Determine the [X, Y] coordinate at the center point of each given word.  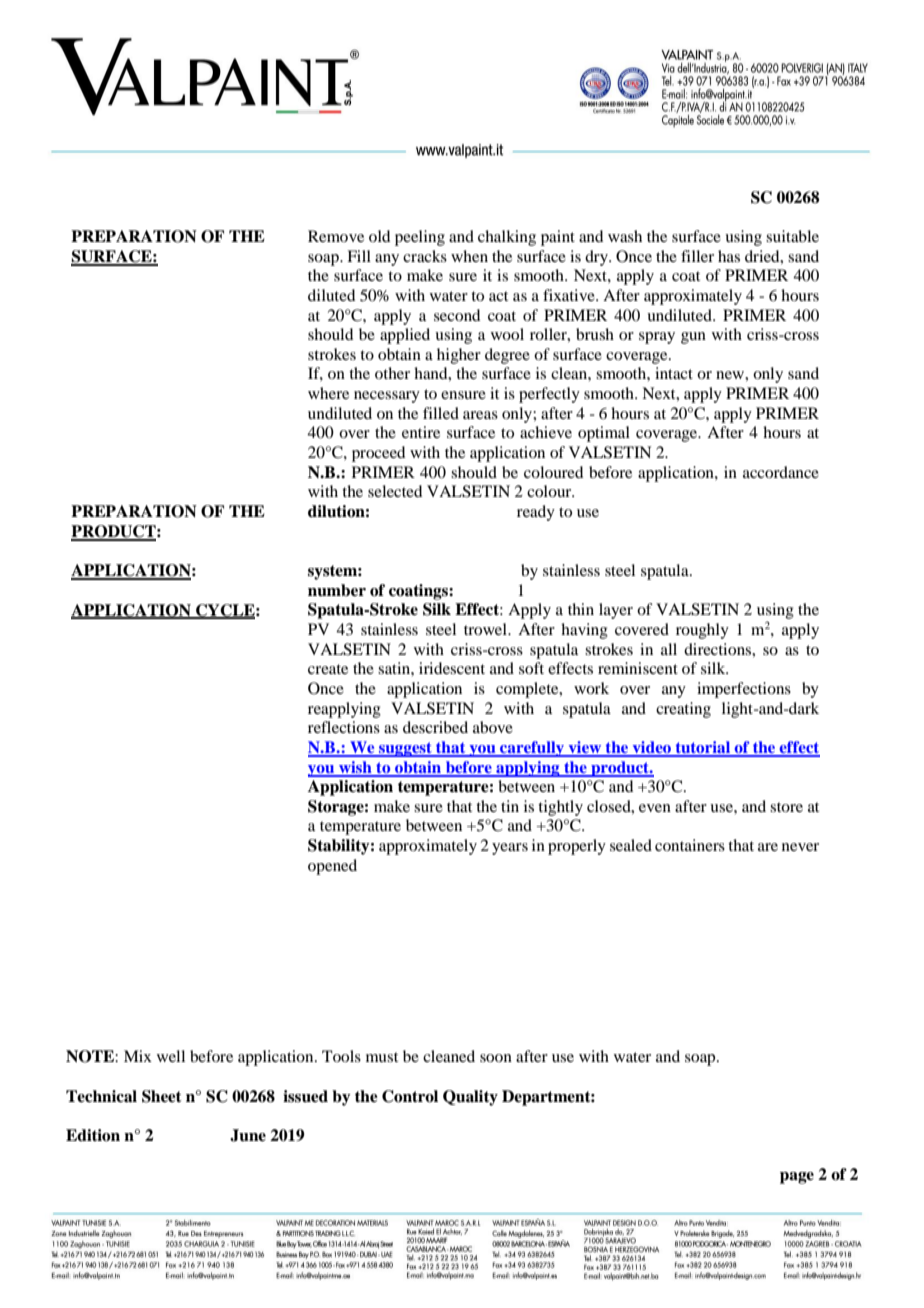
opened [332, 867]
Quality [470, 1098]
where [328, 393]
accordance [781, 472]
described [435, 727]
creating [683, 710]
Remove [336, 236]
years [510, 849]
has [729, 256]
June [248, 1135]
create [328, 669]
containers [690, 845]
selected [395, 491]
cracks [425, 256]
